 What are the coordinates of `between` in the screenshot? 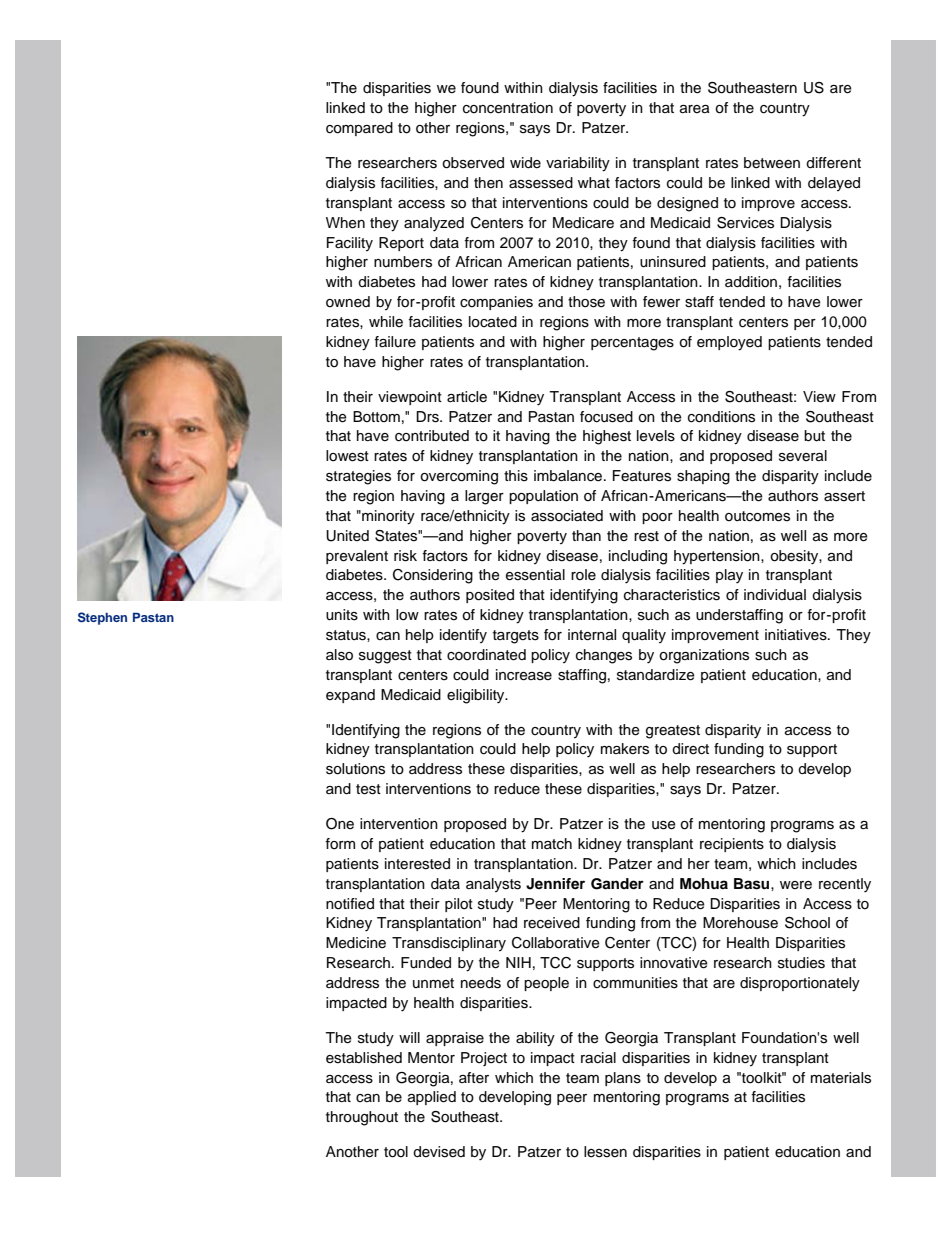 It's located at (772, 163).
